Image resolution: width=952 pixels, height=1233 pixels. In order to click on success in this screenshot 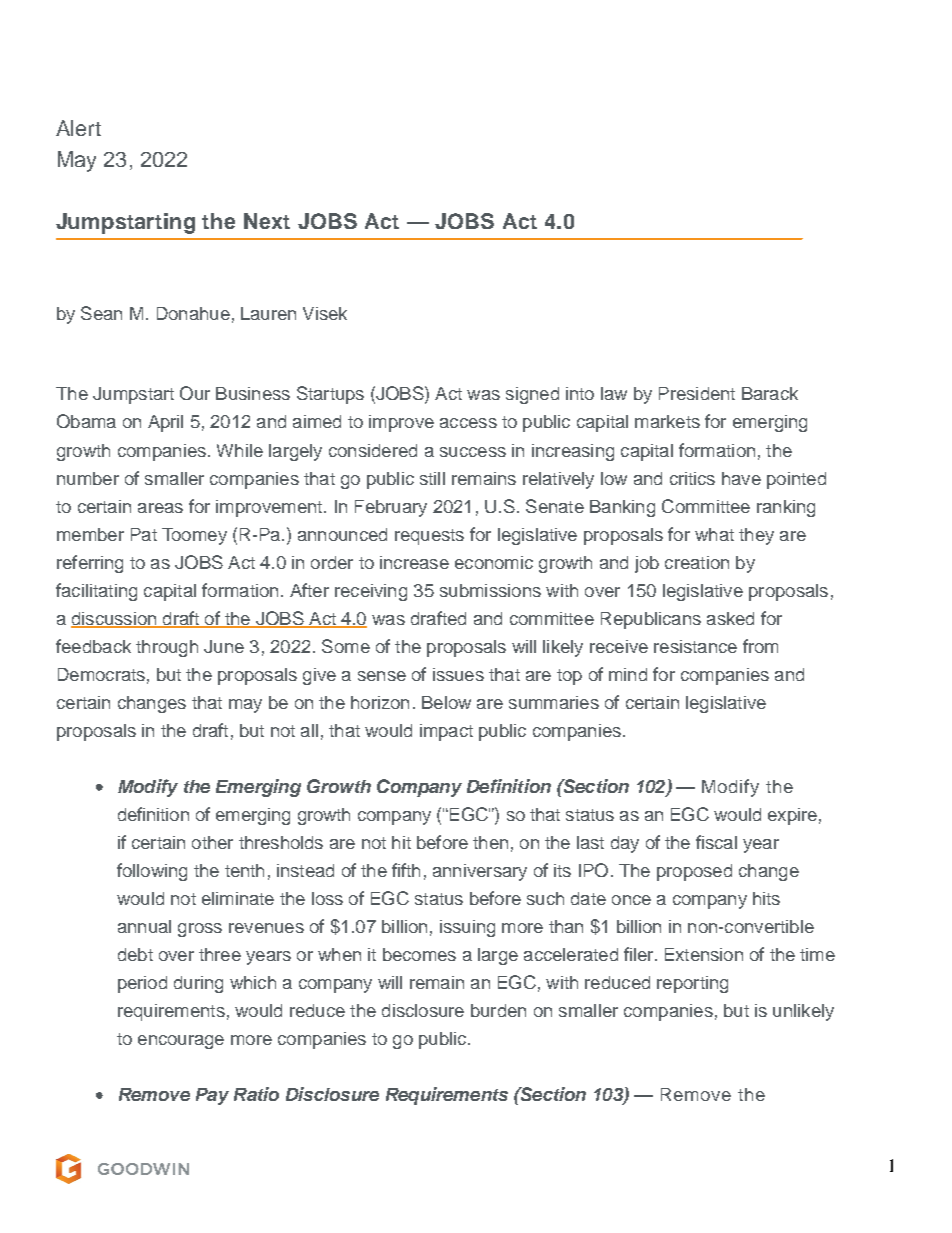, I will do `click(473, 452)`.
